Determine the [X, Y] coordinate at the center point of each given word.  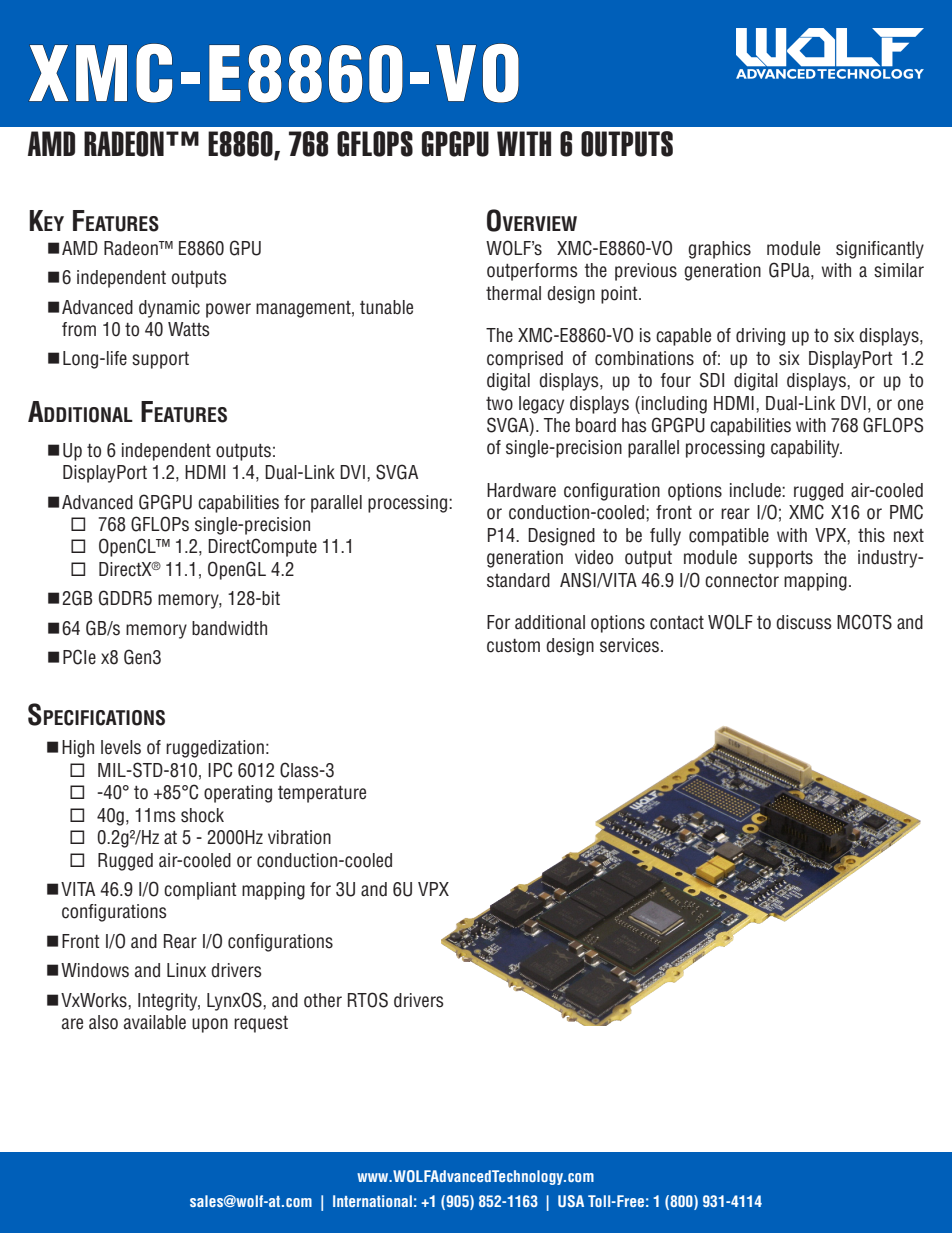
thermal [513, 293]
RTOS [368, 1000]
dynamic [169, 309]
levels [121, 747]
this [871, 535]
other [323, 1000]
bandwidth [229, 628]
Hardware [521, 490]
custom [513, 646]
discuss [803, 622]
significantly [880, 250]
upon [210, 1025]
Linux [186, 970]
